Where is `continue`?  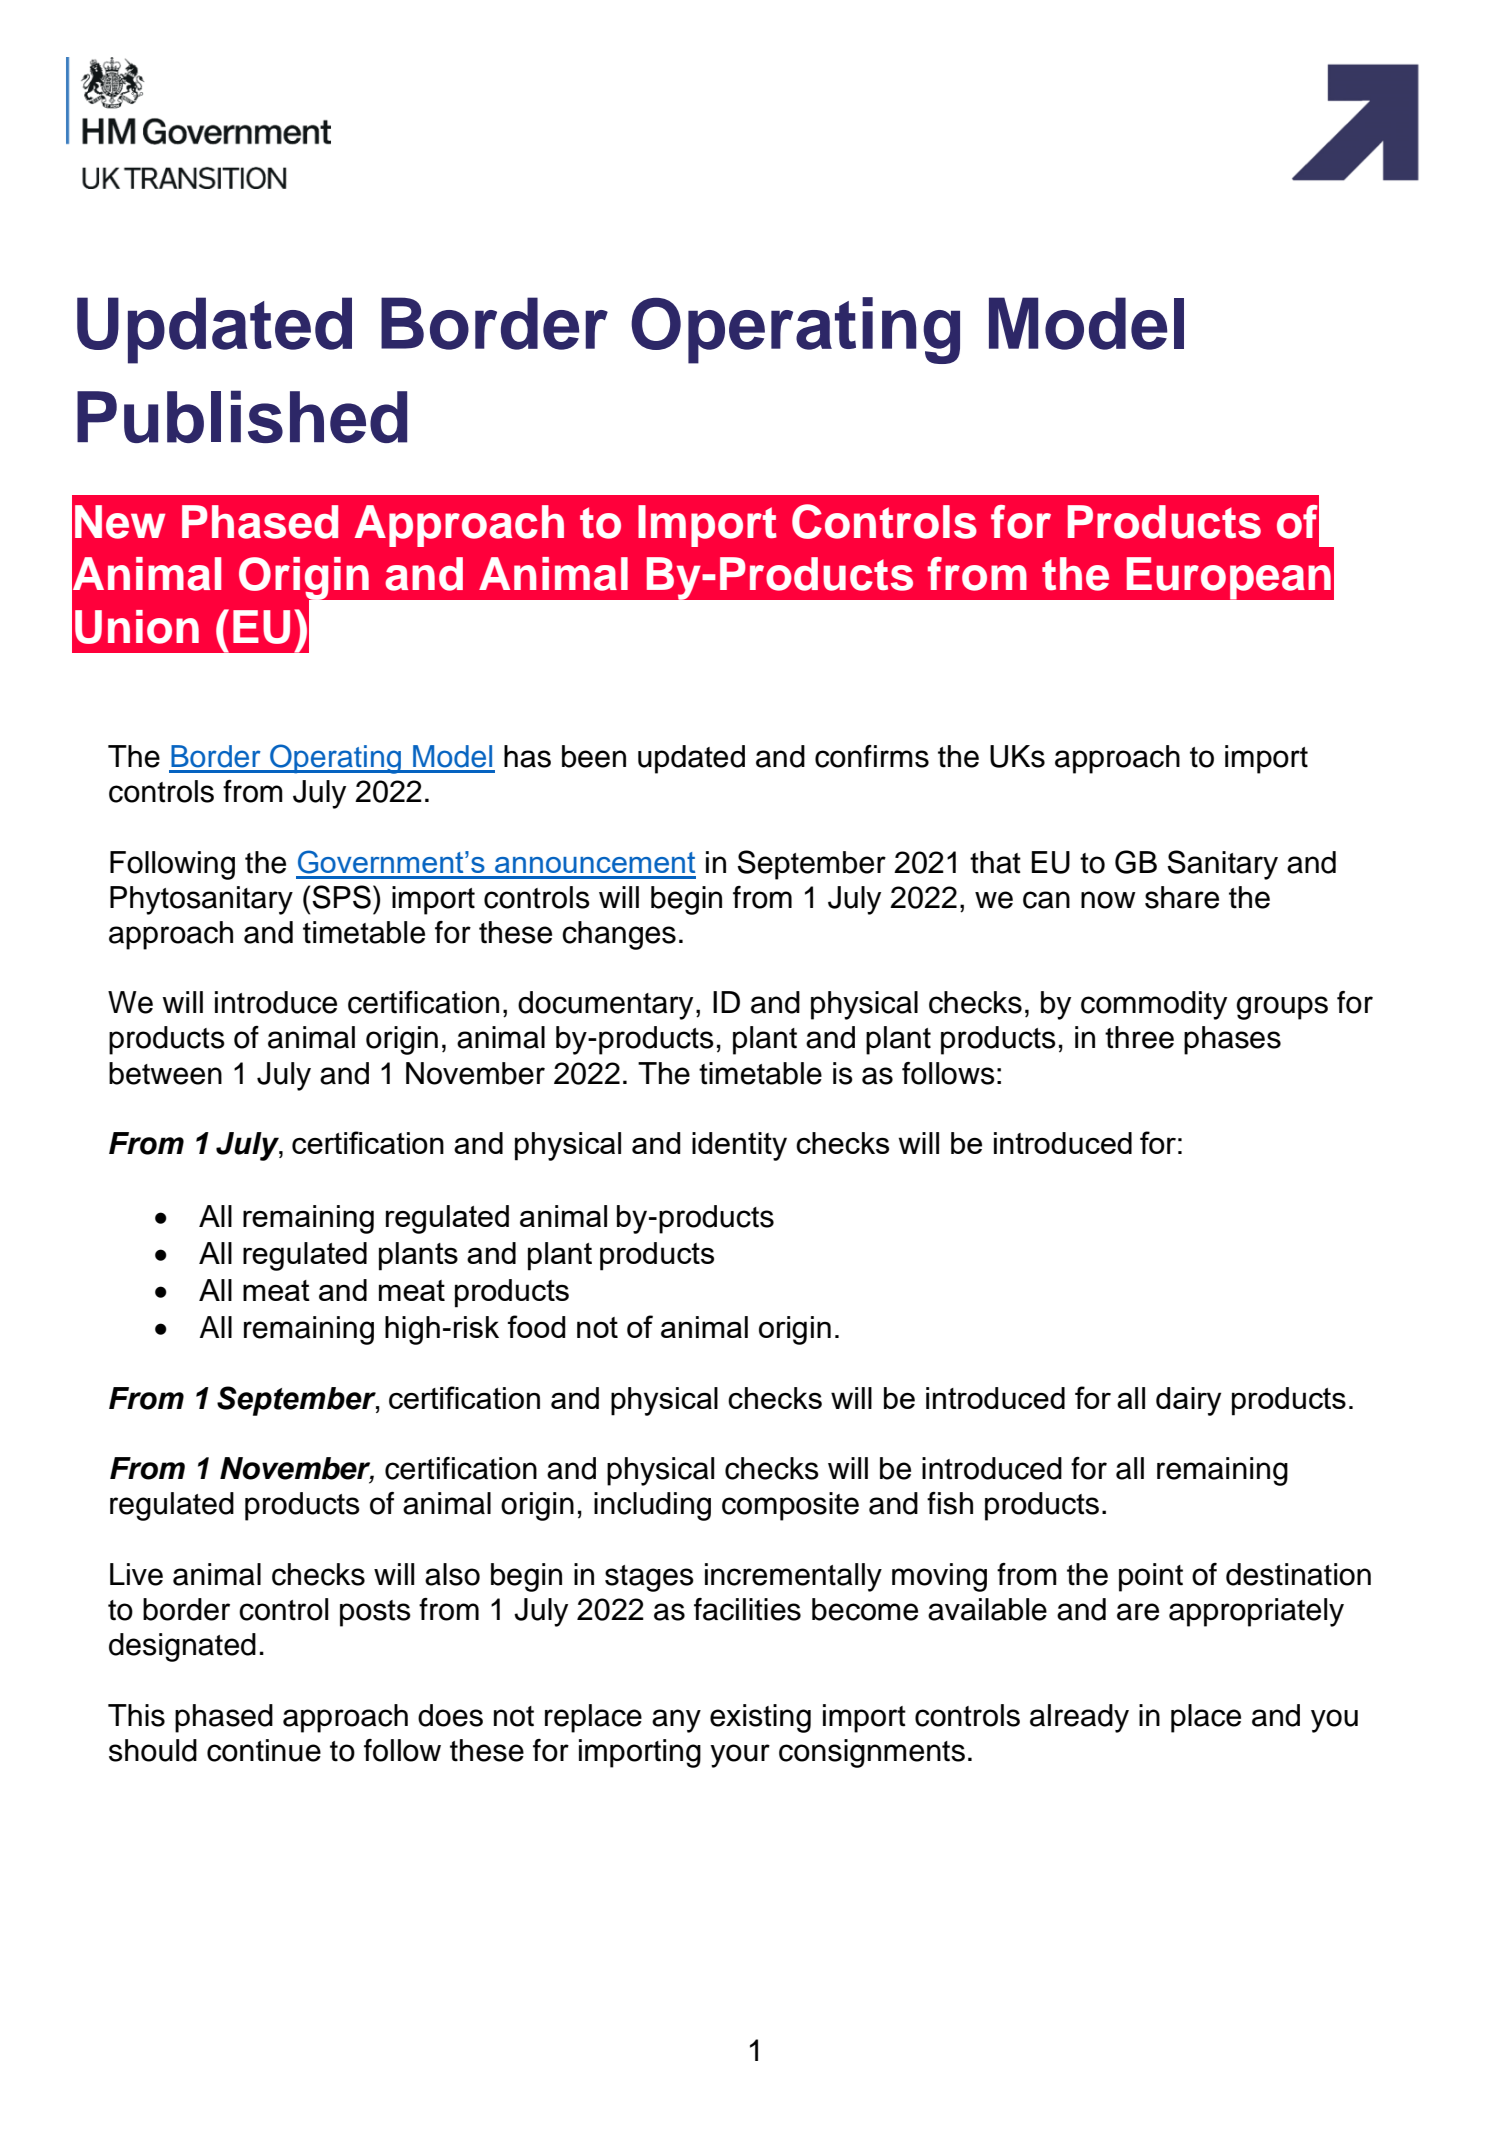
continue is located at coordinates (264, 1750).
